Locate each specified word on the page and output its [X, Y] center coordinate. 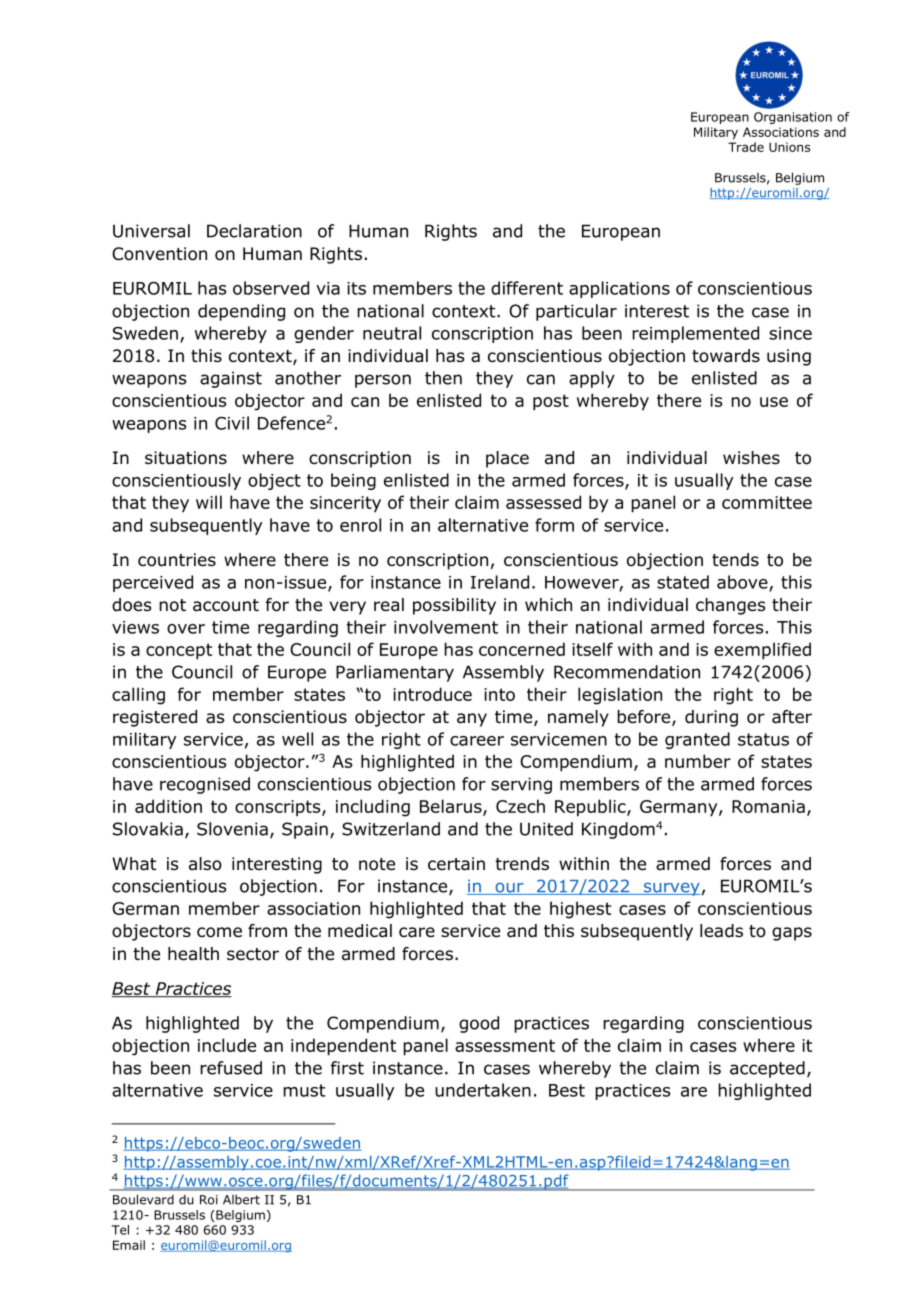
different [527, 288]
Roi [209, 1200]
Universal [151, 231]
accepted [767, 1069]
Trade [746, 147]
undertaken [483, 1090]
